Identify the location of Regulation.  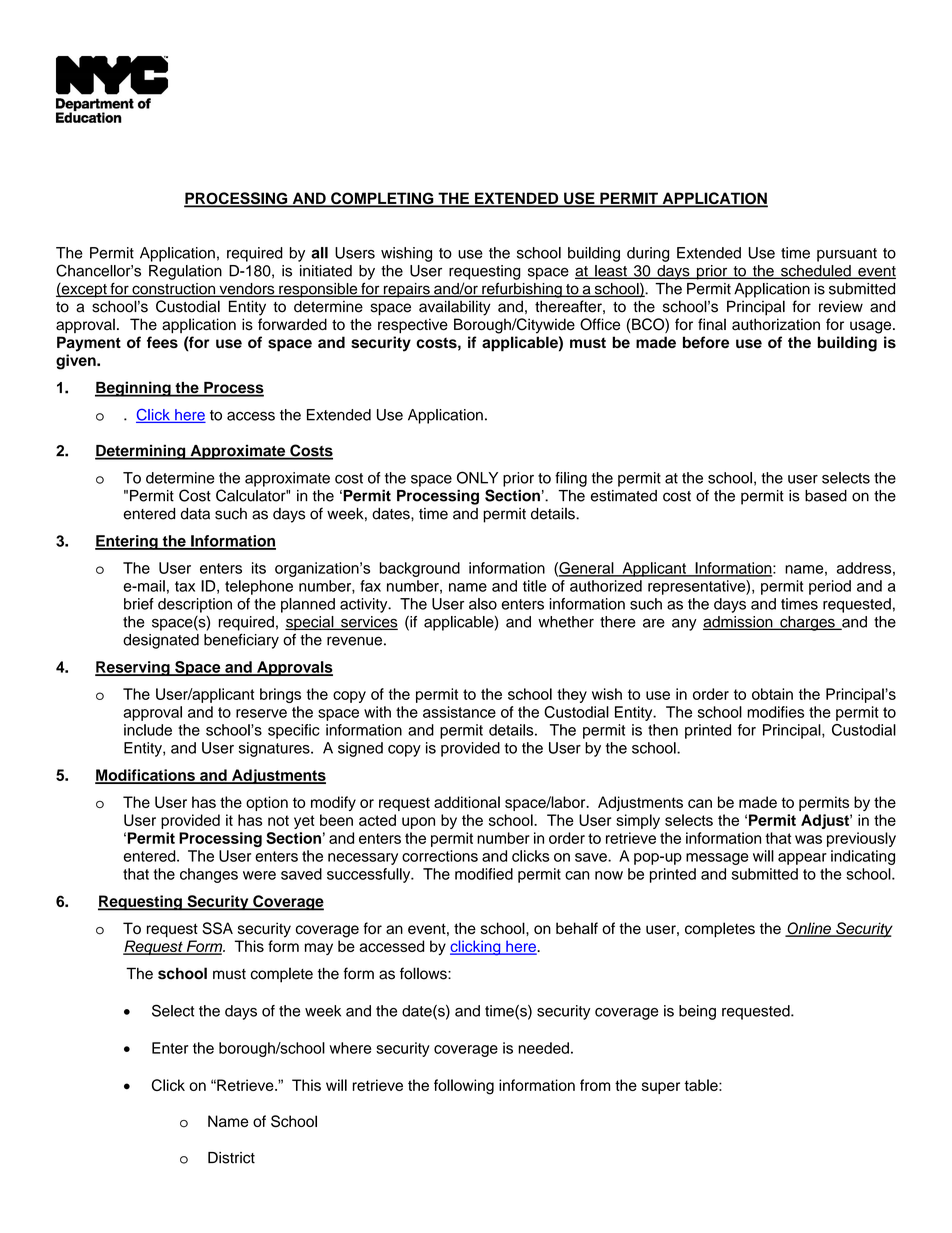
(185, 272).
